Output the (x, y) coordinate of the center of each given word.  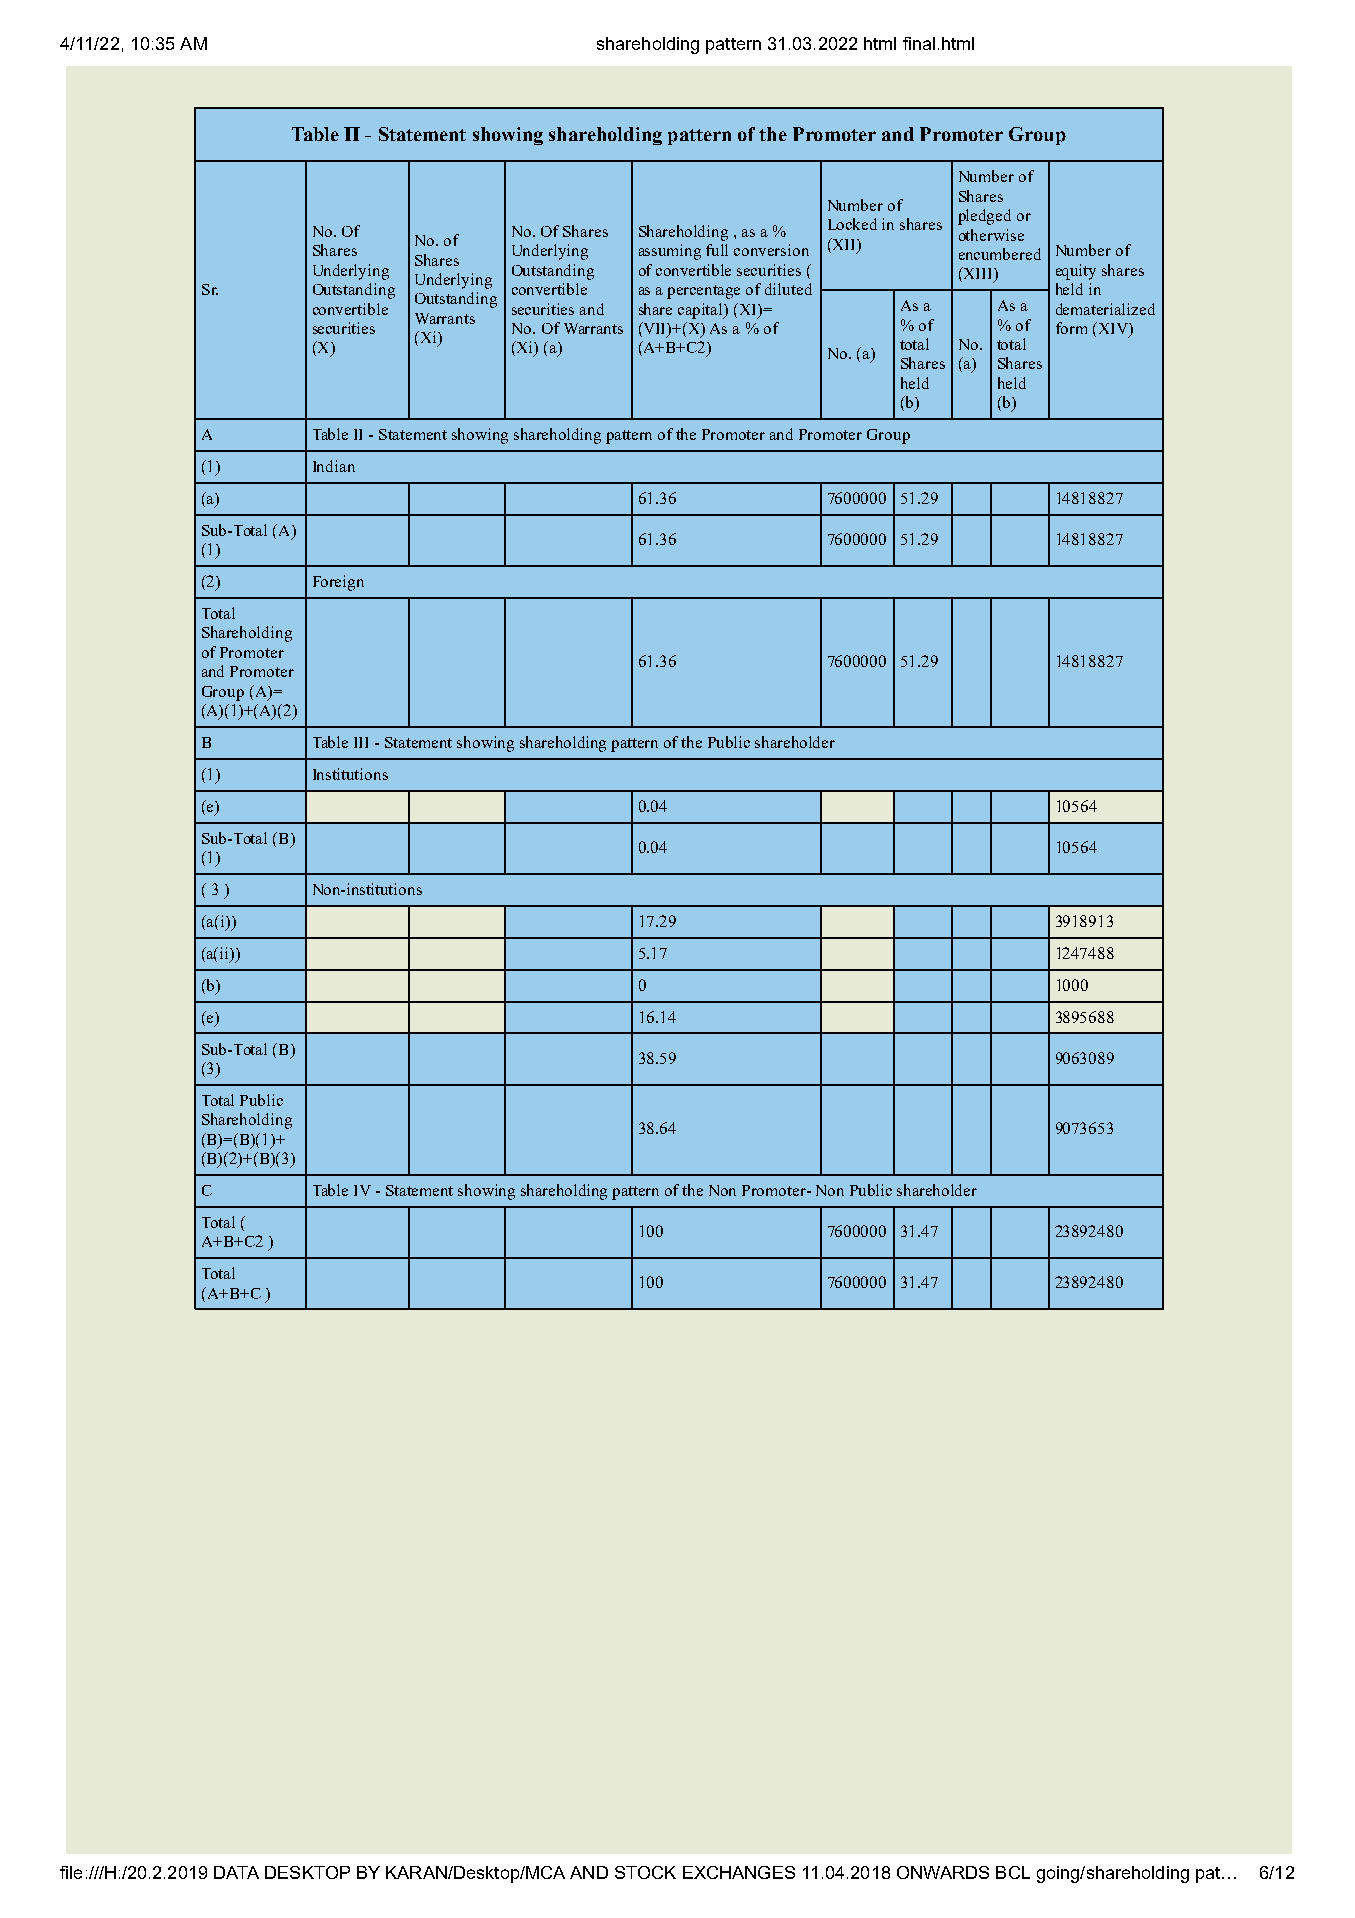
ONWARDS (943, 1872)
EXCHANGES (739, 1872)
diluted (788, 289)
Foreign (338, 583)
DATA (236, 1872)
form (1071, 328)
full (717, 250)
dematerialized (1105, 309)
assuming (670, 252)
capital (702, 311)
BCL (1013, 1872)
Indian (334, 466)
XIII (978, 274)
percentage (703, 292)
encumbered (1000, 254)
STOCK (645, 1872)
